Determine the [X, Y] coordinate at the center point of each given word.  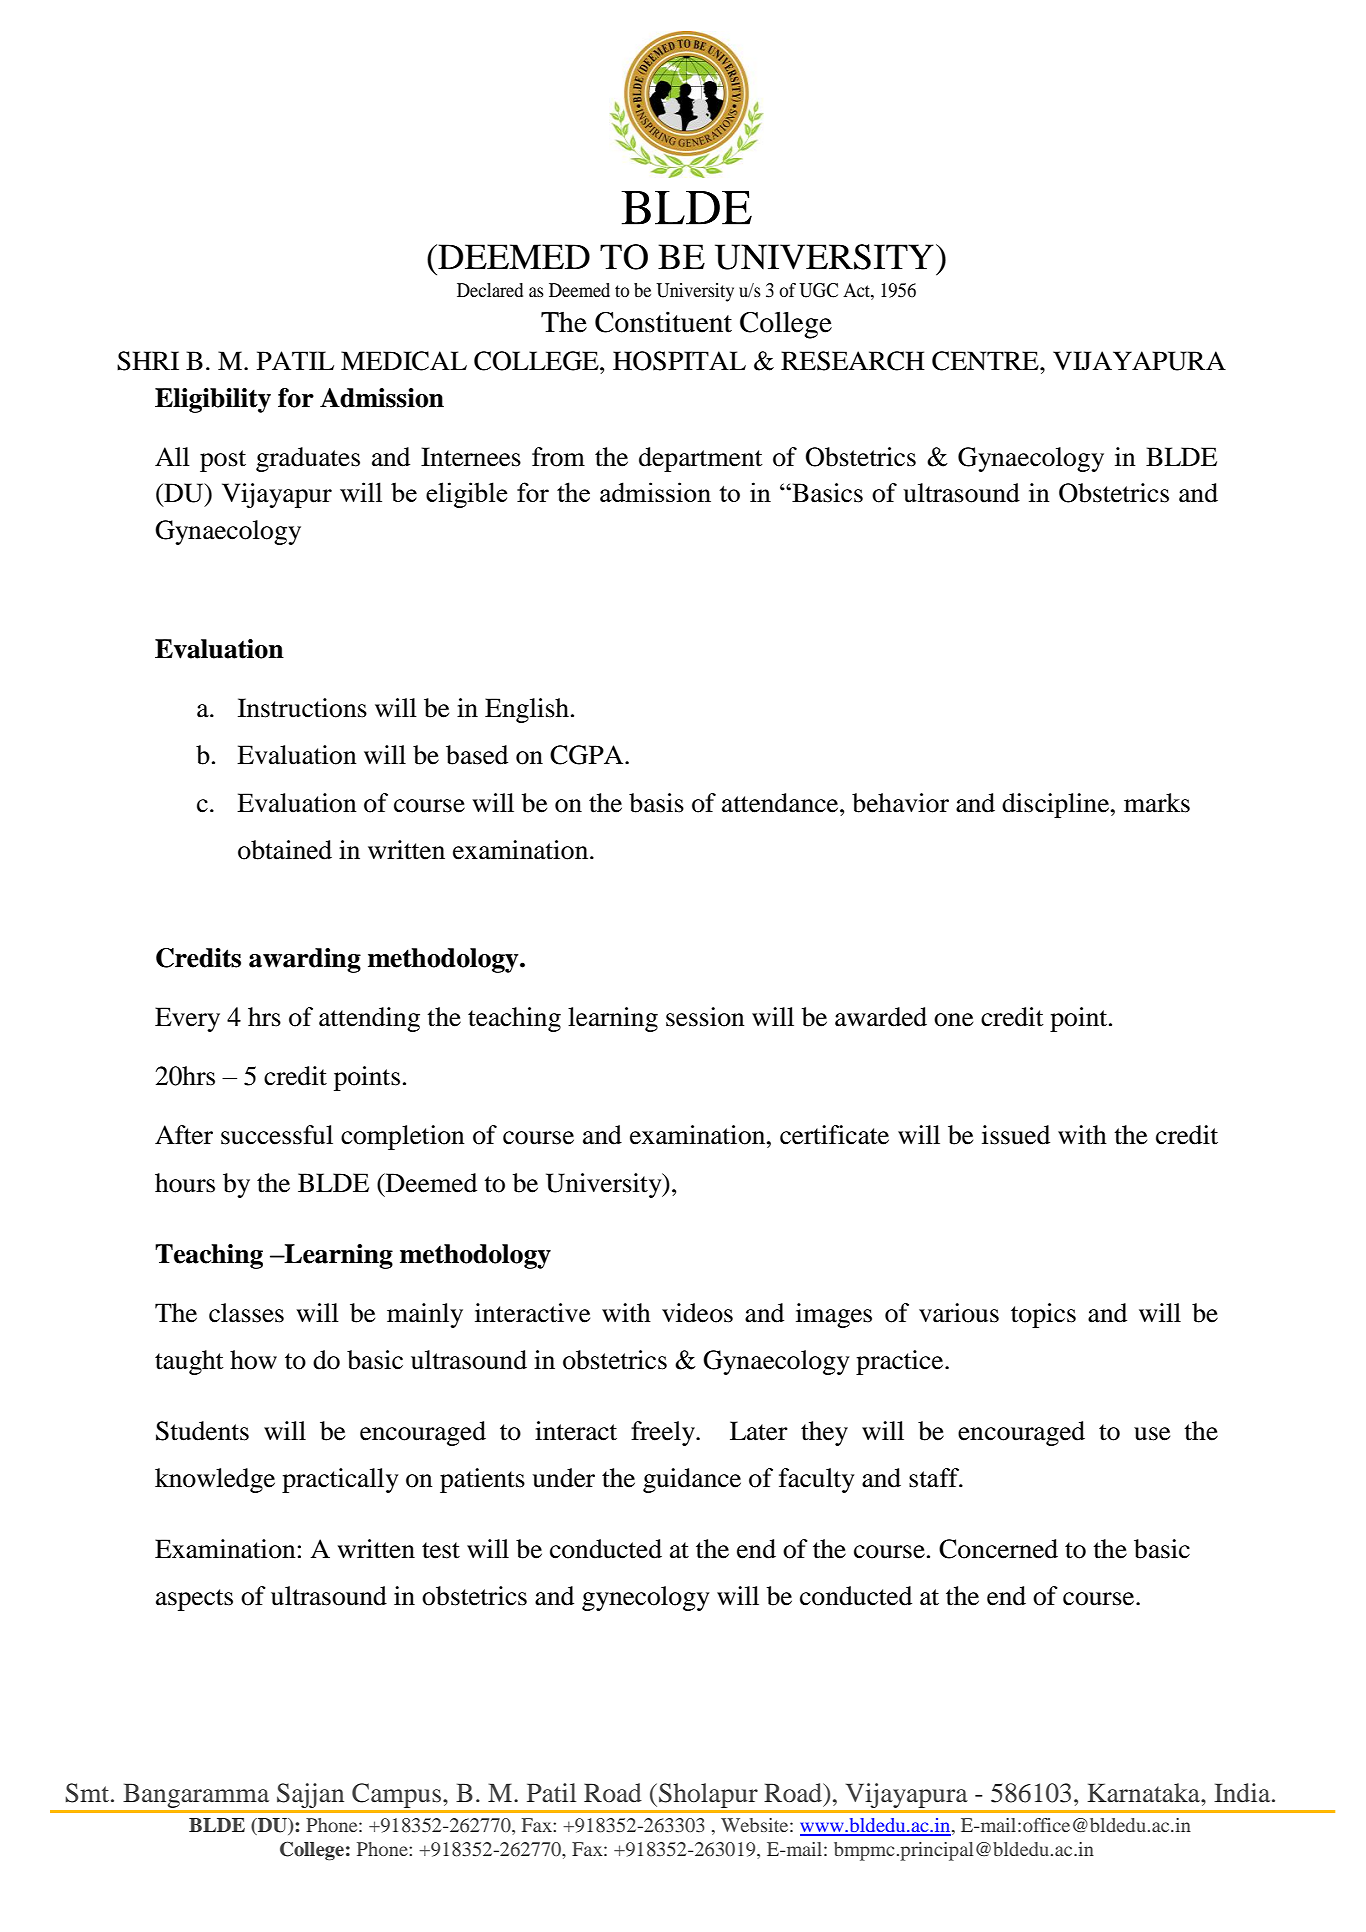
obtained [285, 850]
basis [656, 803]
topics [1043, 1315]
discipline [1057, 805]
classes [246, 1313]
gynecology [645, 1598]
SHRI [148, 361]
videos [697, 1313]
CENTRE [986, 361]
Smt [88, 1793]
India [1243, 1793]
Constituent [663, 322]
